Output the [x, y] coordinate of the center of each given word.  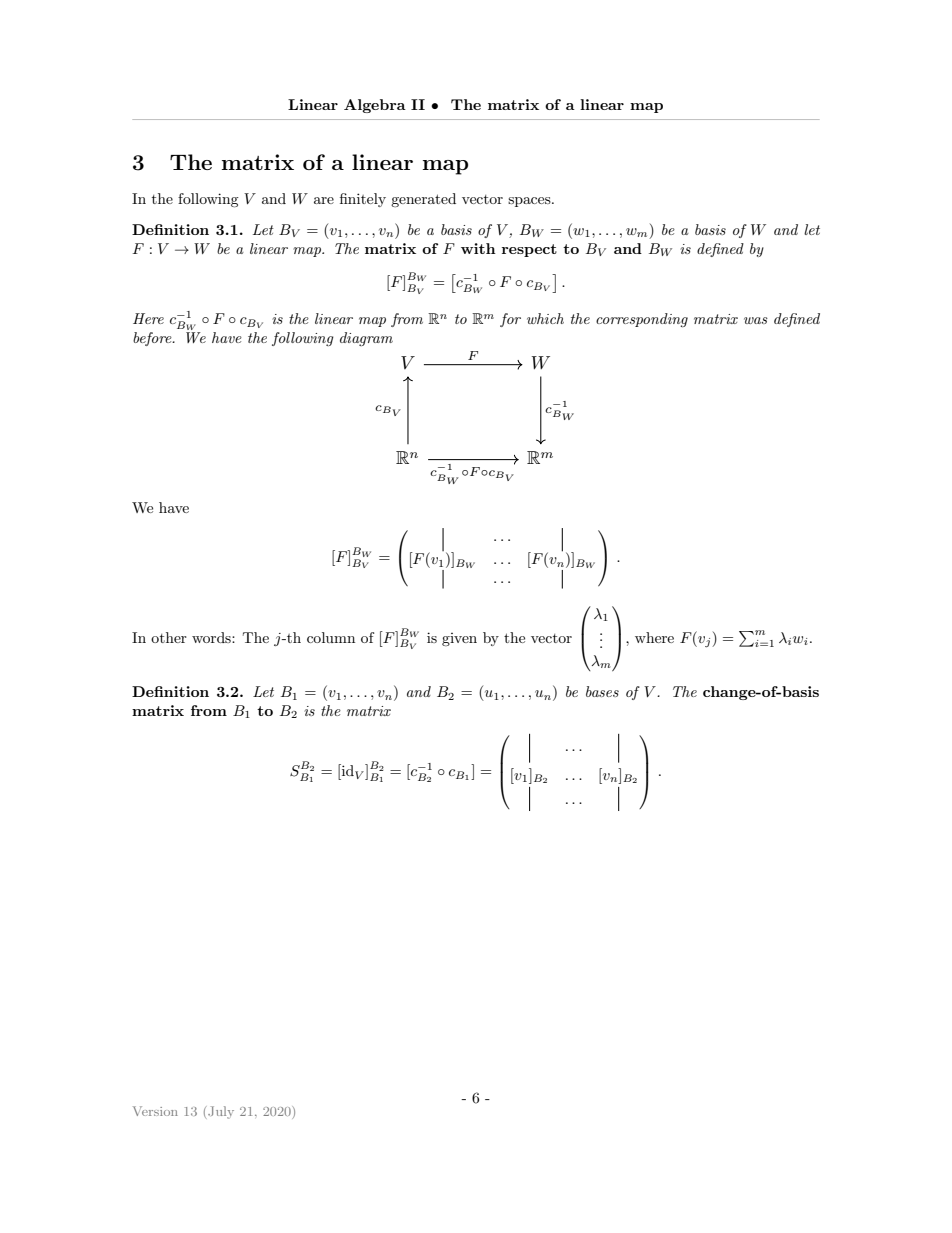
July [220, 1112]
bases [602, 691]
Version [155, 1111]
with [478, 248]
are [324, 200]
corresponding [642, 320]
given [459, 639]
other [169, 637]
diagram [366, 339]
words [212, 637]
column [331, 637]
